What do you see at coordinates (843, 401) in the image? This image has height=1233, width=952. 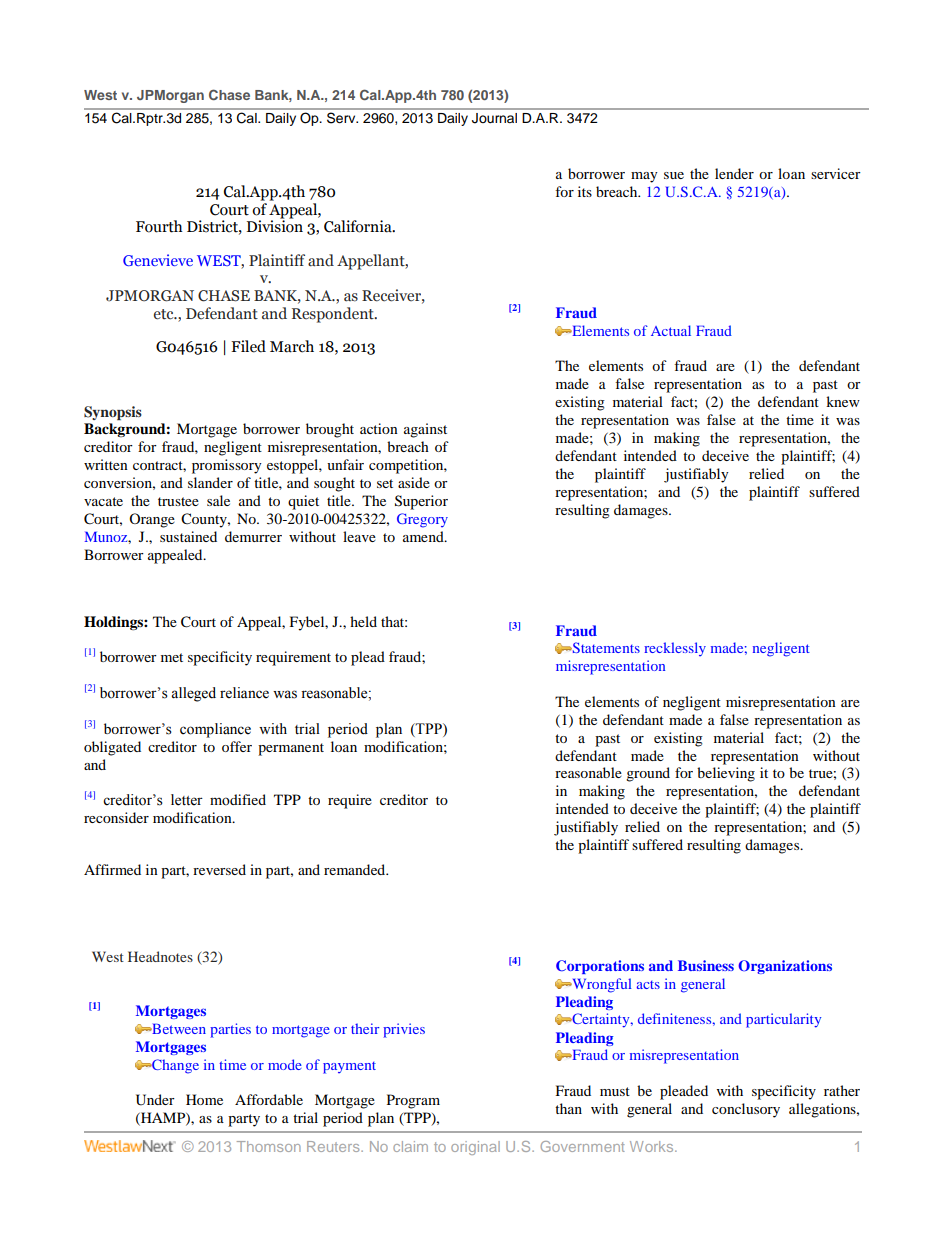 I see `knew` at bounding box center [843, 401].
